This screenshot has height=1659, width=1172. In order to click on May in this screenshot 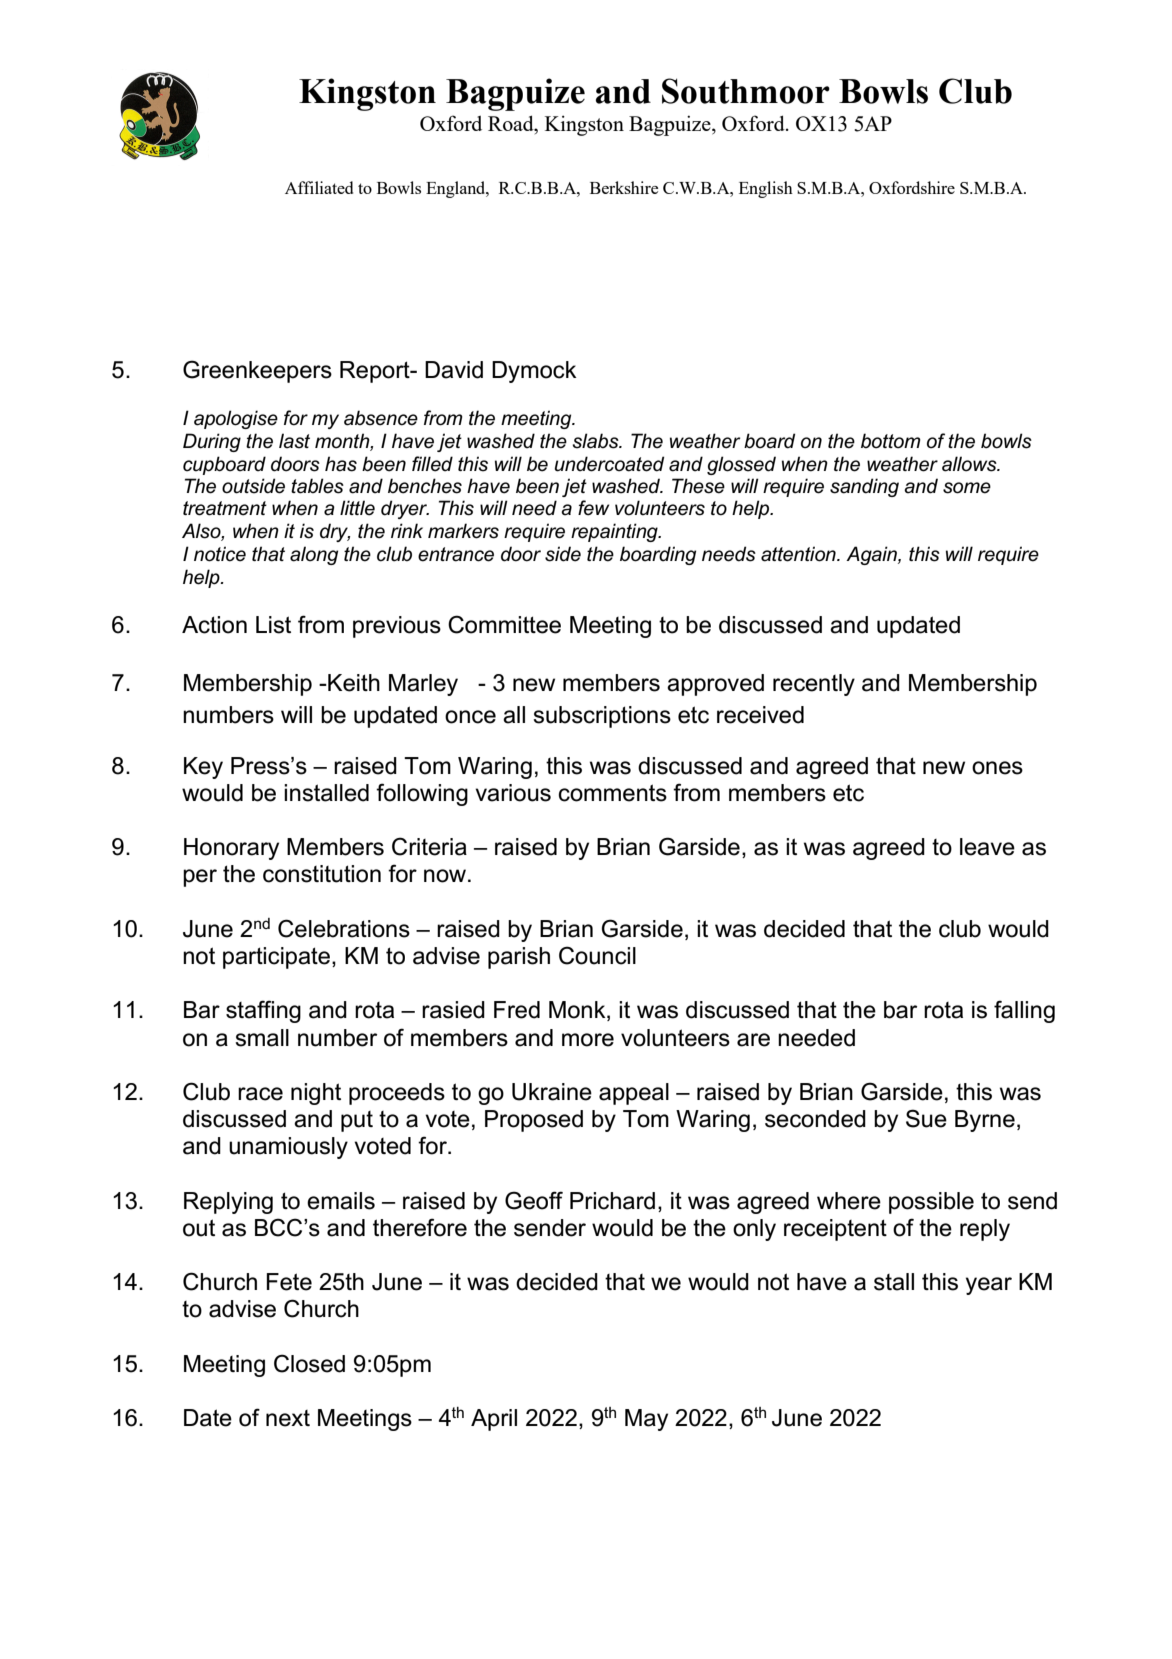, I will do `click(646, 1420)`.
